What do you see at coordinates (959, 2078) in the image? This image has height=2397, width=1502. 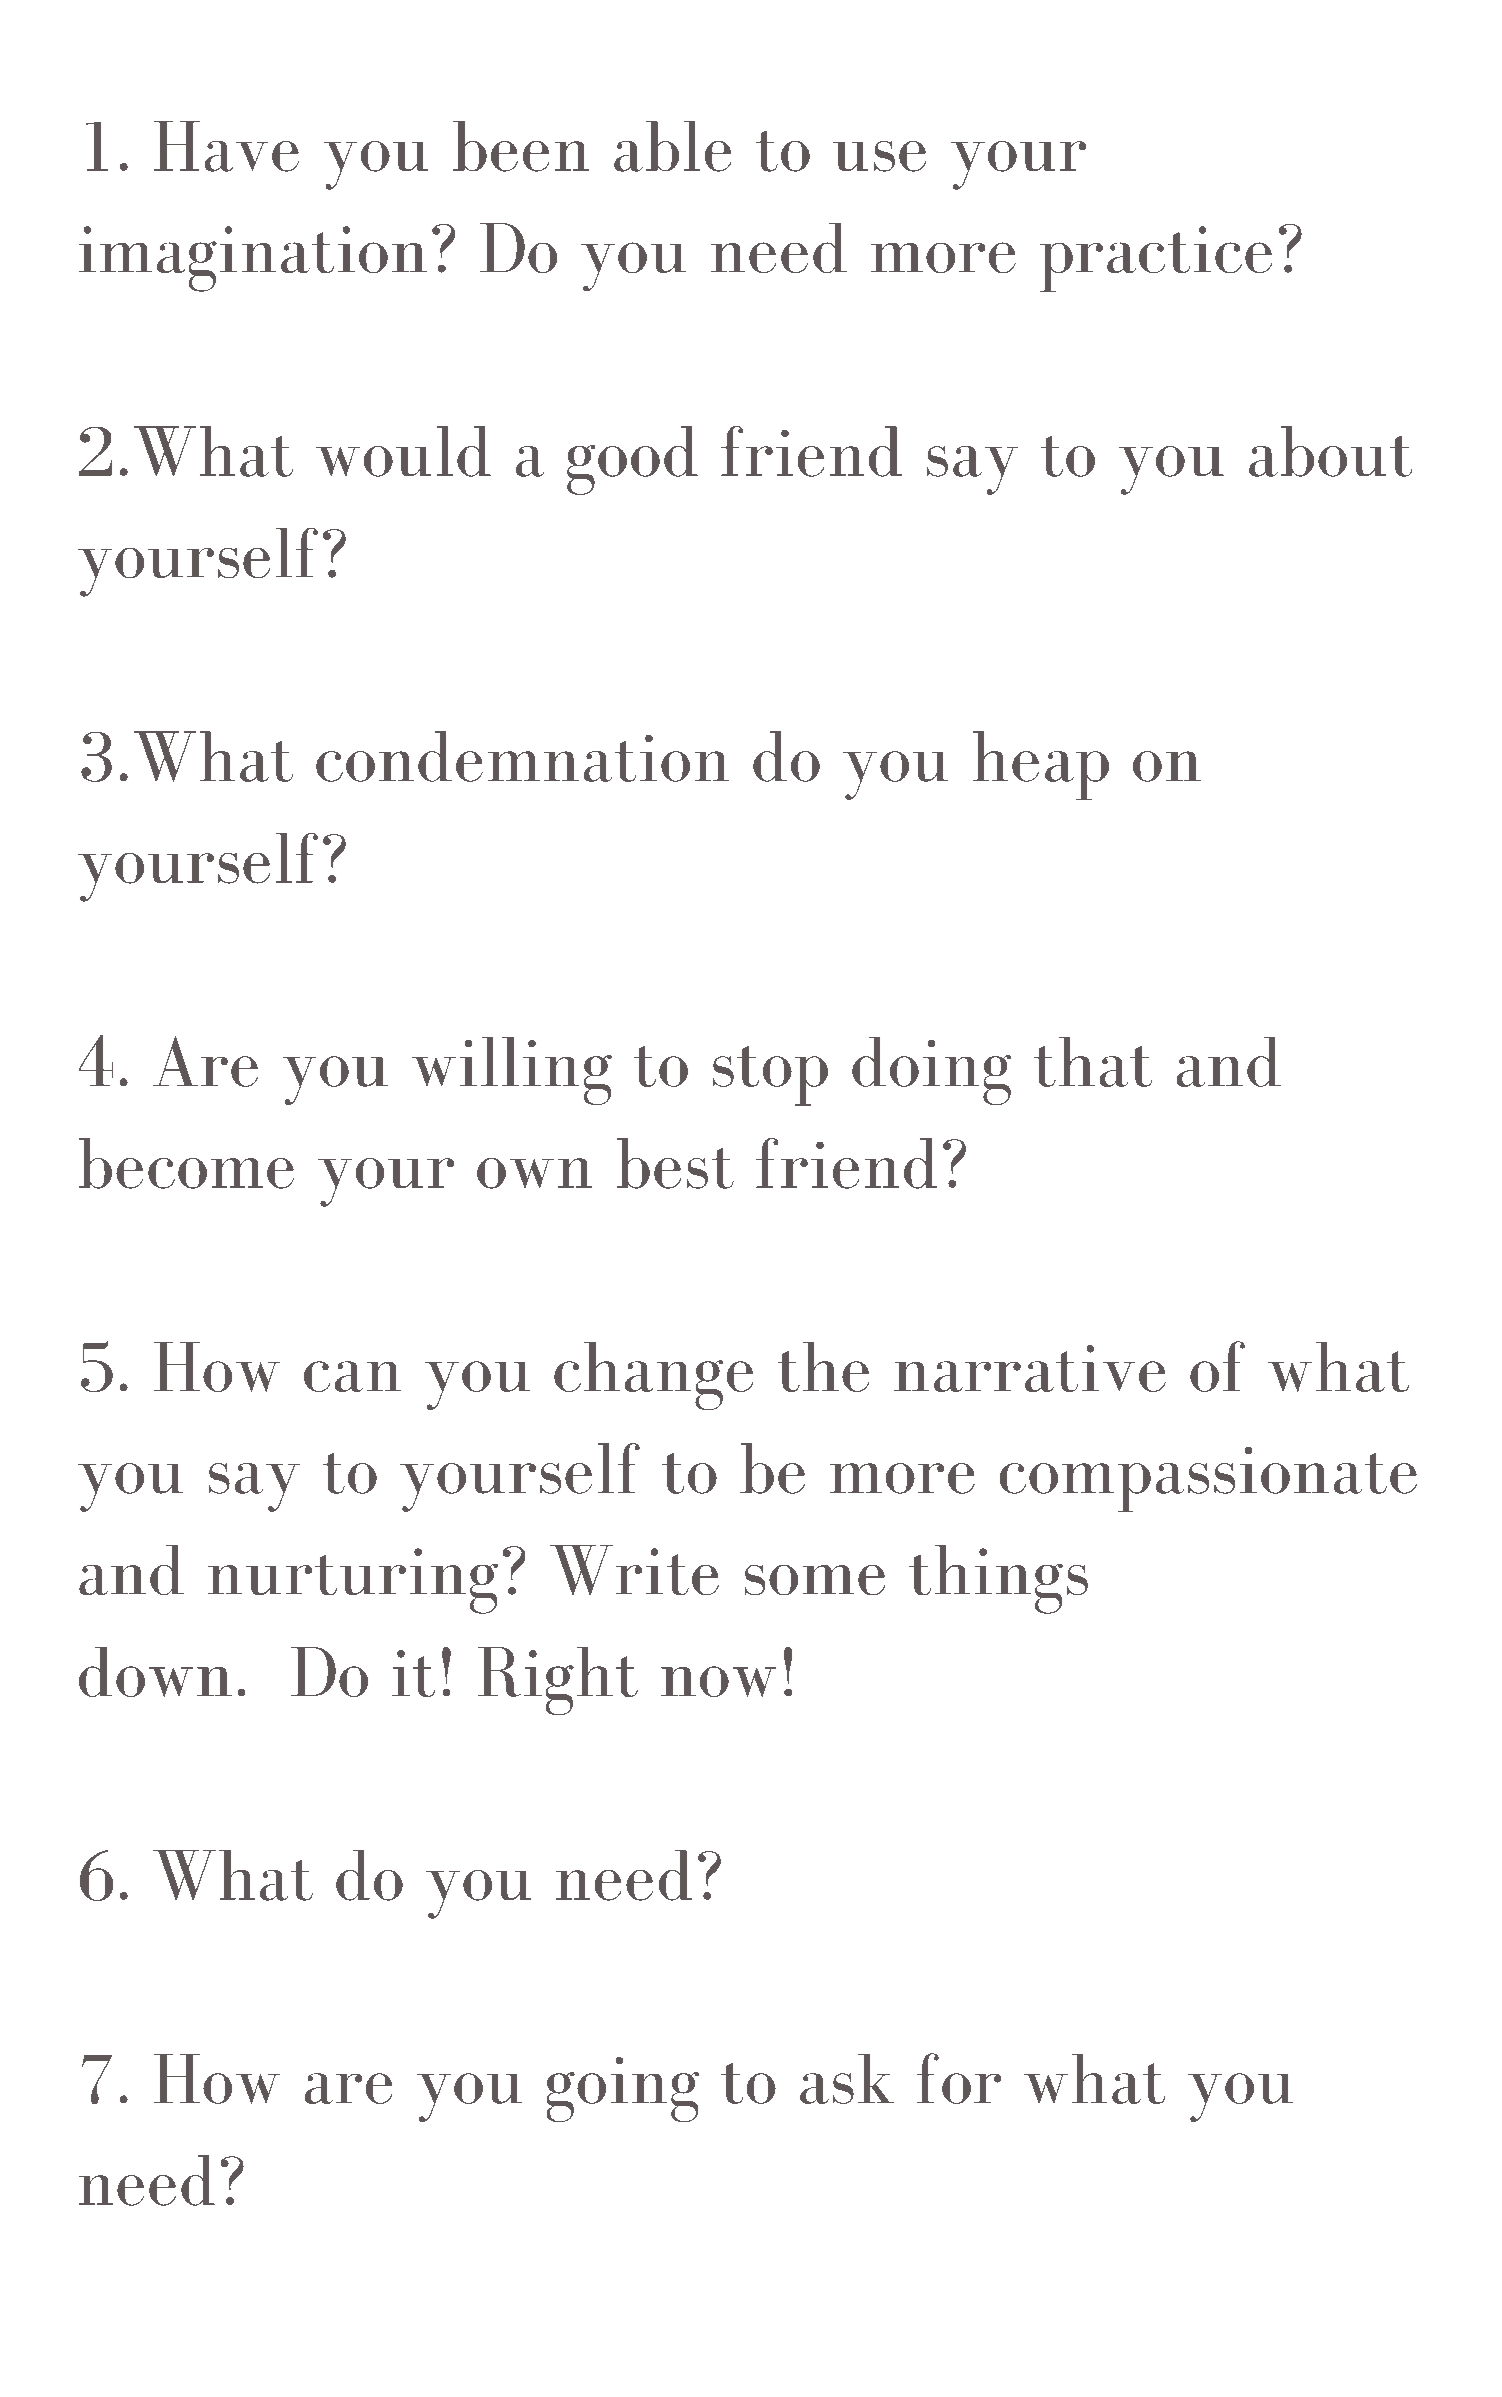 I see `for` at bounding box center [959, 2078].
